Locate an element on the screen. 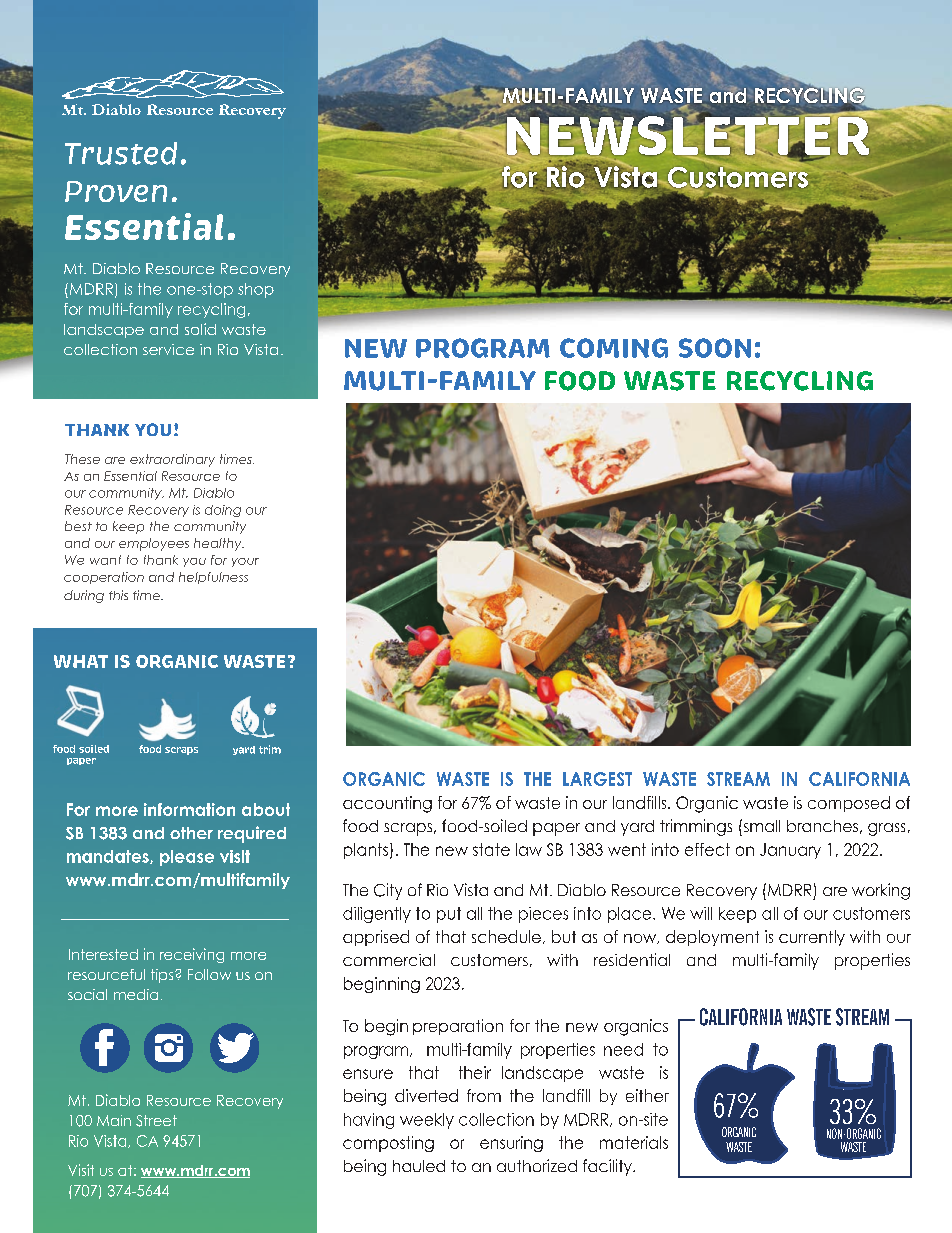 The width and height of the screenshot is (952, 1233). ensuring is located at coordinates (511, 1144).
